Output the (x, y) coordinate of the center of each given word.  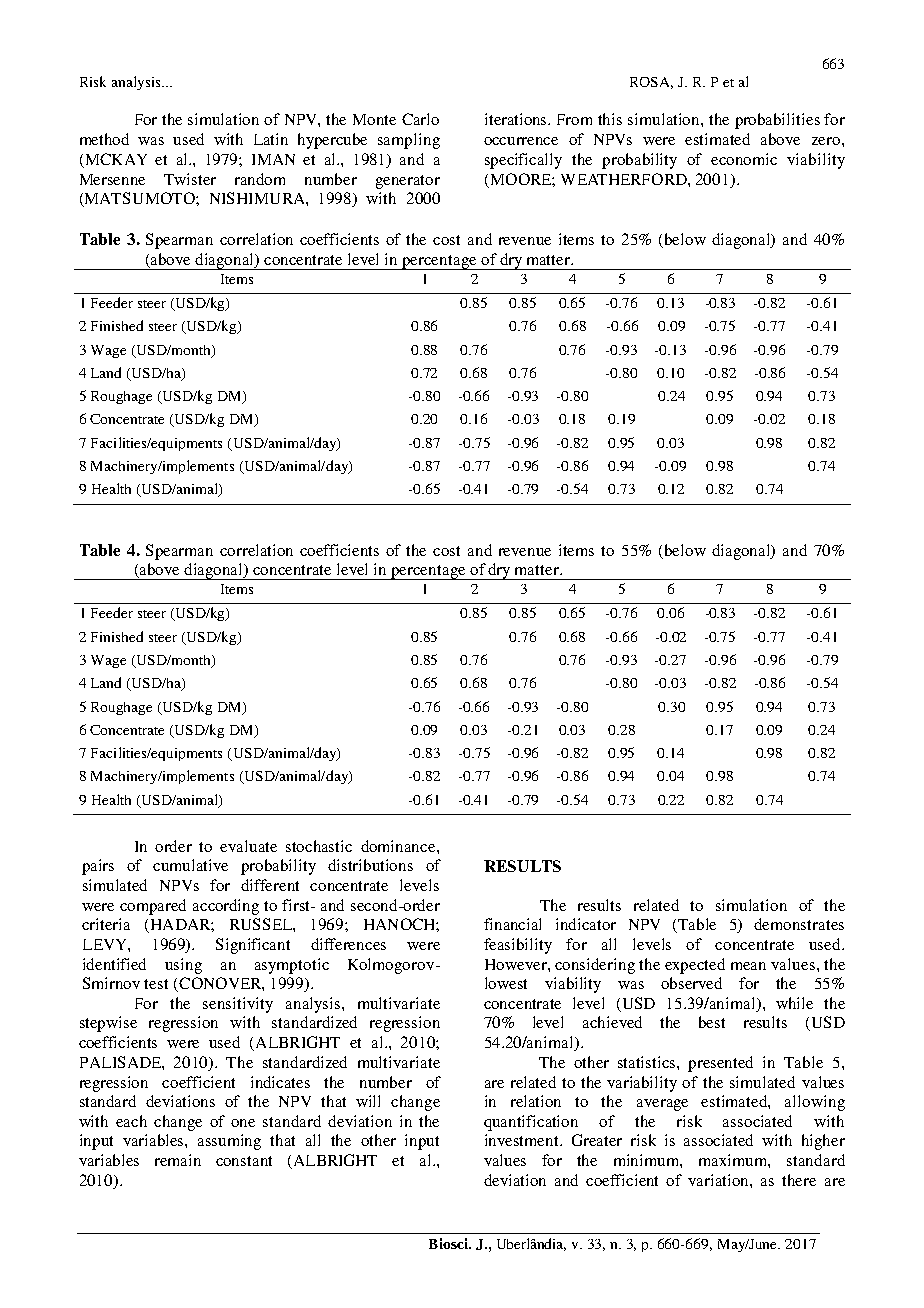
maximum (734, 1161)
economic (744, 159)
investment (523, 1140)
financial (512, 924)
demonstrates (799, 924)
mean (748, 966)
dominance (399, 846)
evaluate (248, 846)
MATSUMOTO (140, 199)
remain (178, 1160)
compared (153, 907)
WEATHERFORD (625, 179)
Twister (190, 179)
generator (408, 182)
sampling (409, 141)
